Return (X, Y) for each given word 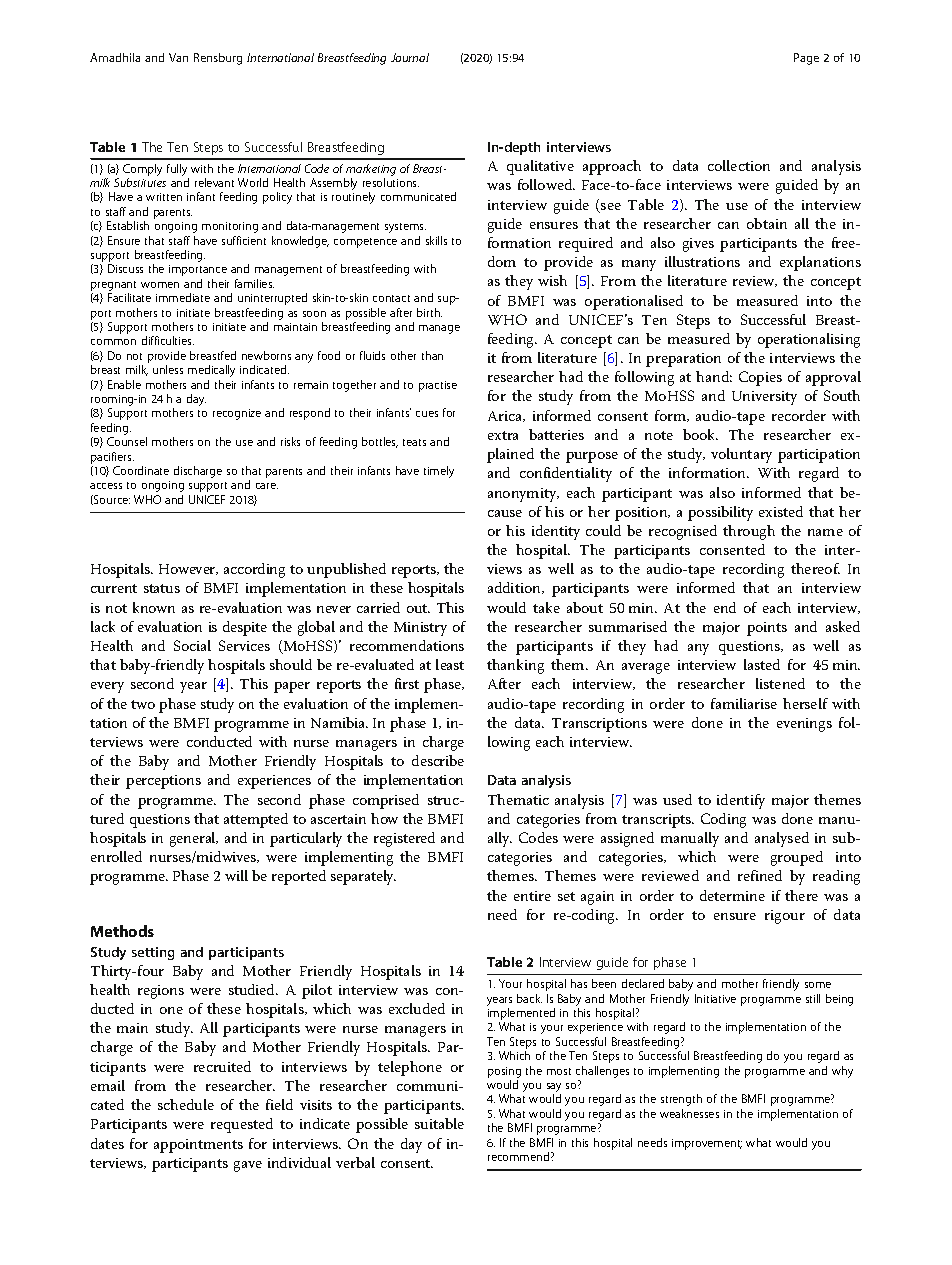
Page (806, 59)
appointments (198, 1146)
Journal (410, 57)
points (767, 629)
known (154, 607)
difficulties (168, 340)
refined (760, 875)
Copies (760, 378)
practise (438, 386)
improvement (707, 1144)
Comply (142, 170)
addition (515, 588)
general (194, 839)
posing (504, 1072)
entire (532, 896)
